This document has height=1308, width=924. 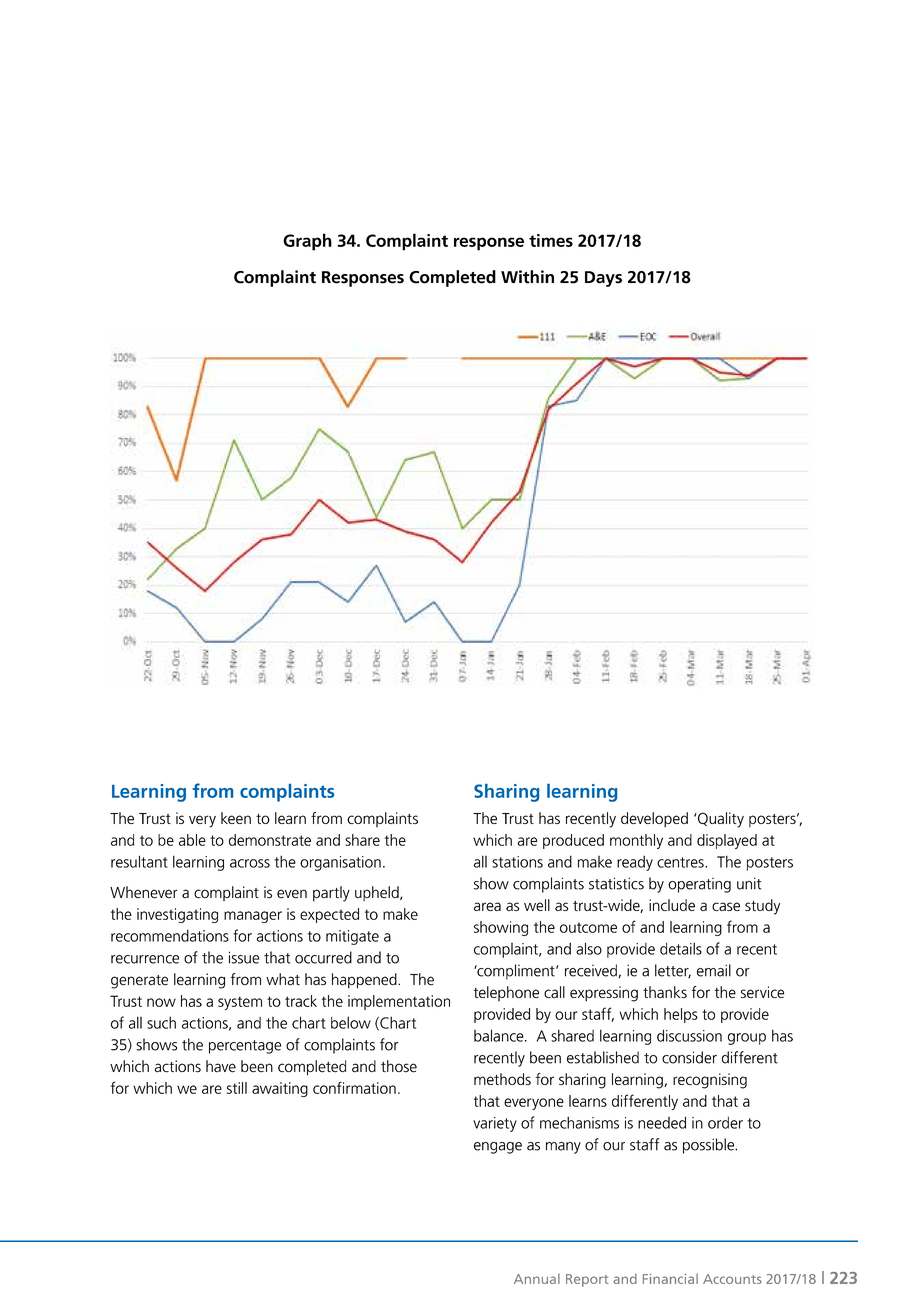 I want to click on Days, so click(x=603, y=279).
